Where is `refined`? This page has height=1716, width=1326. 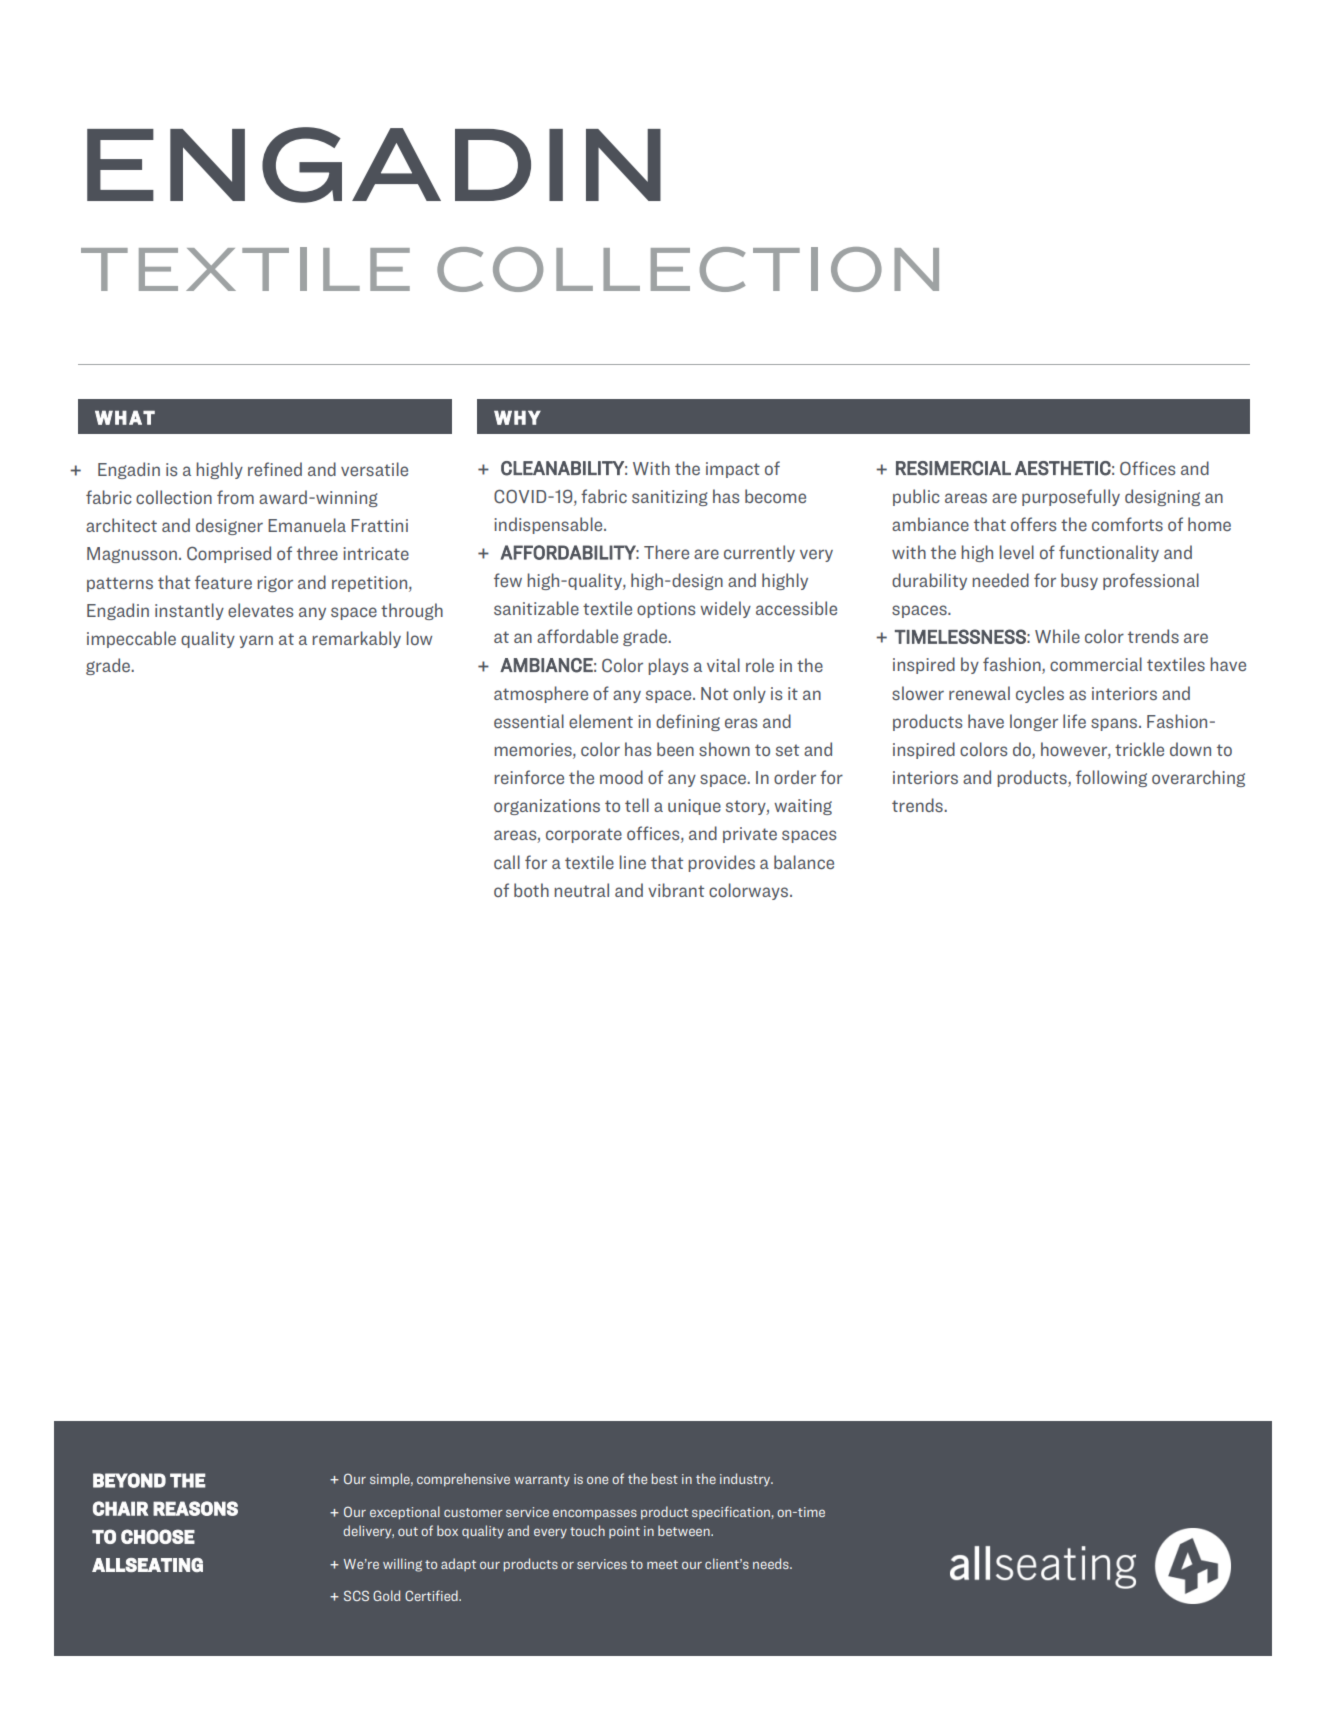 refined is located at coordinates (275, 469).
